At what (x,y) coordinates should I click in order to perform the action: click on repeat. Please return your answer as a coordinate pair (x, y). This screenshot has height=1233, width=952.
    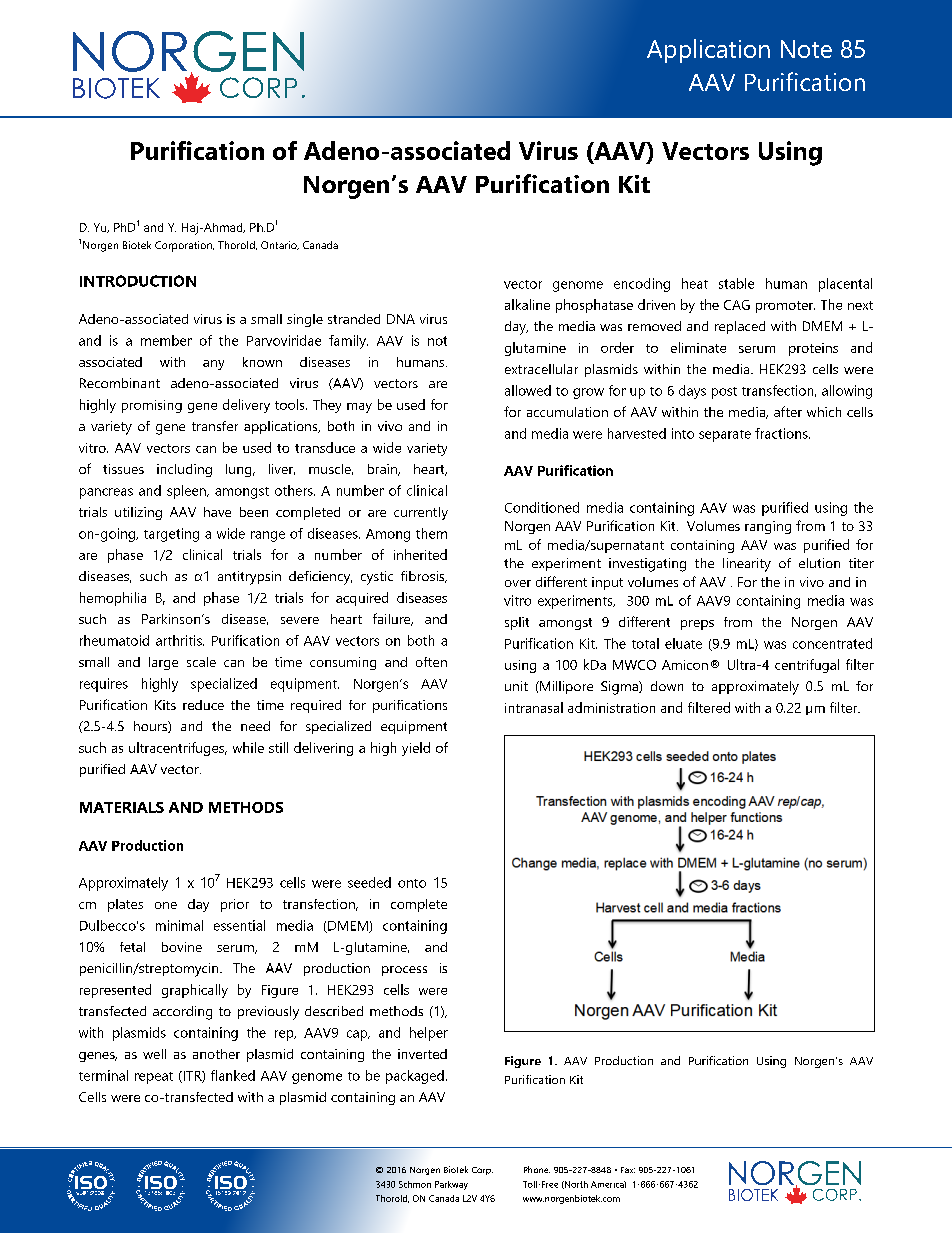
    Looking at the image, I should click on (154, 1078).
